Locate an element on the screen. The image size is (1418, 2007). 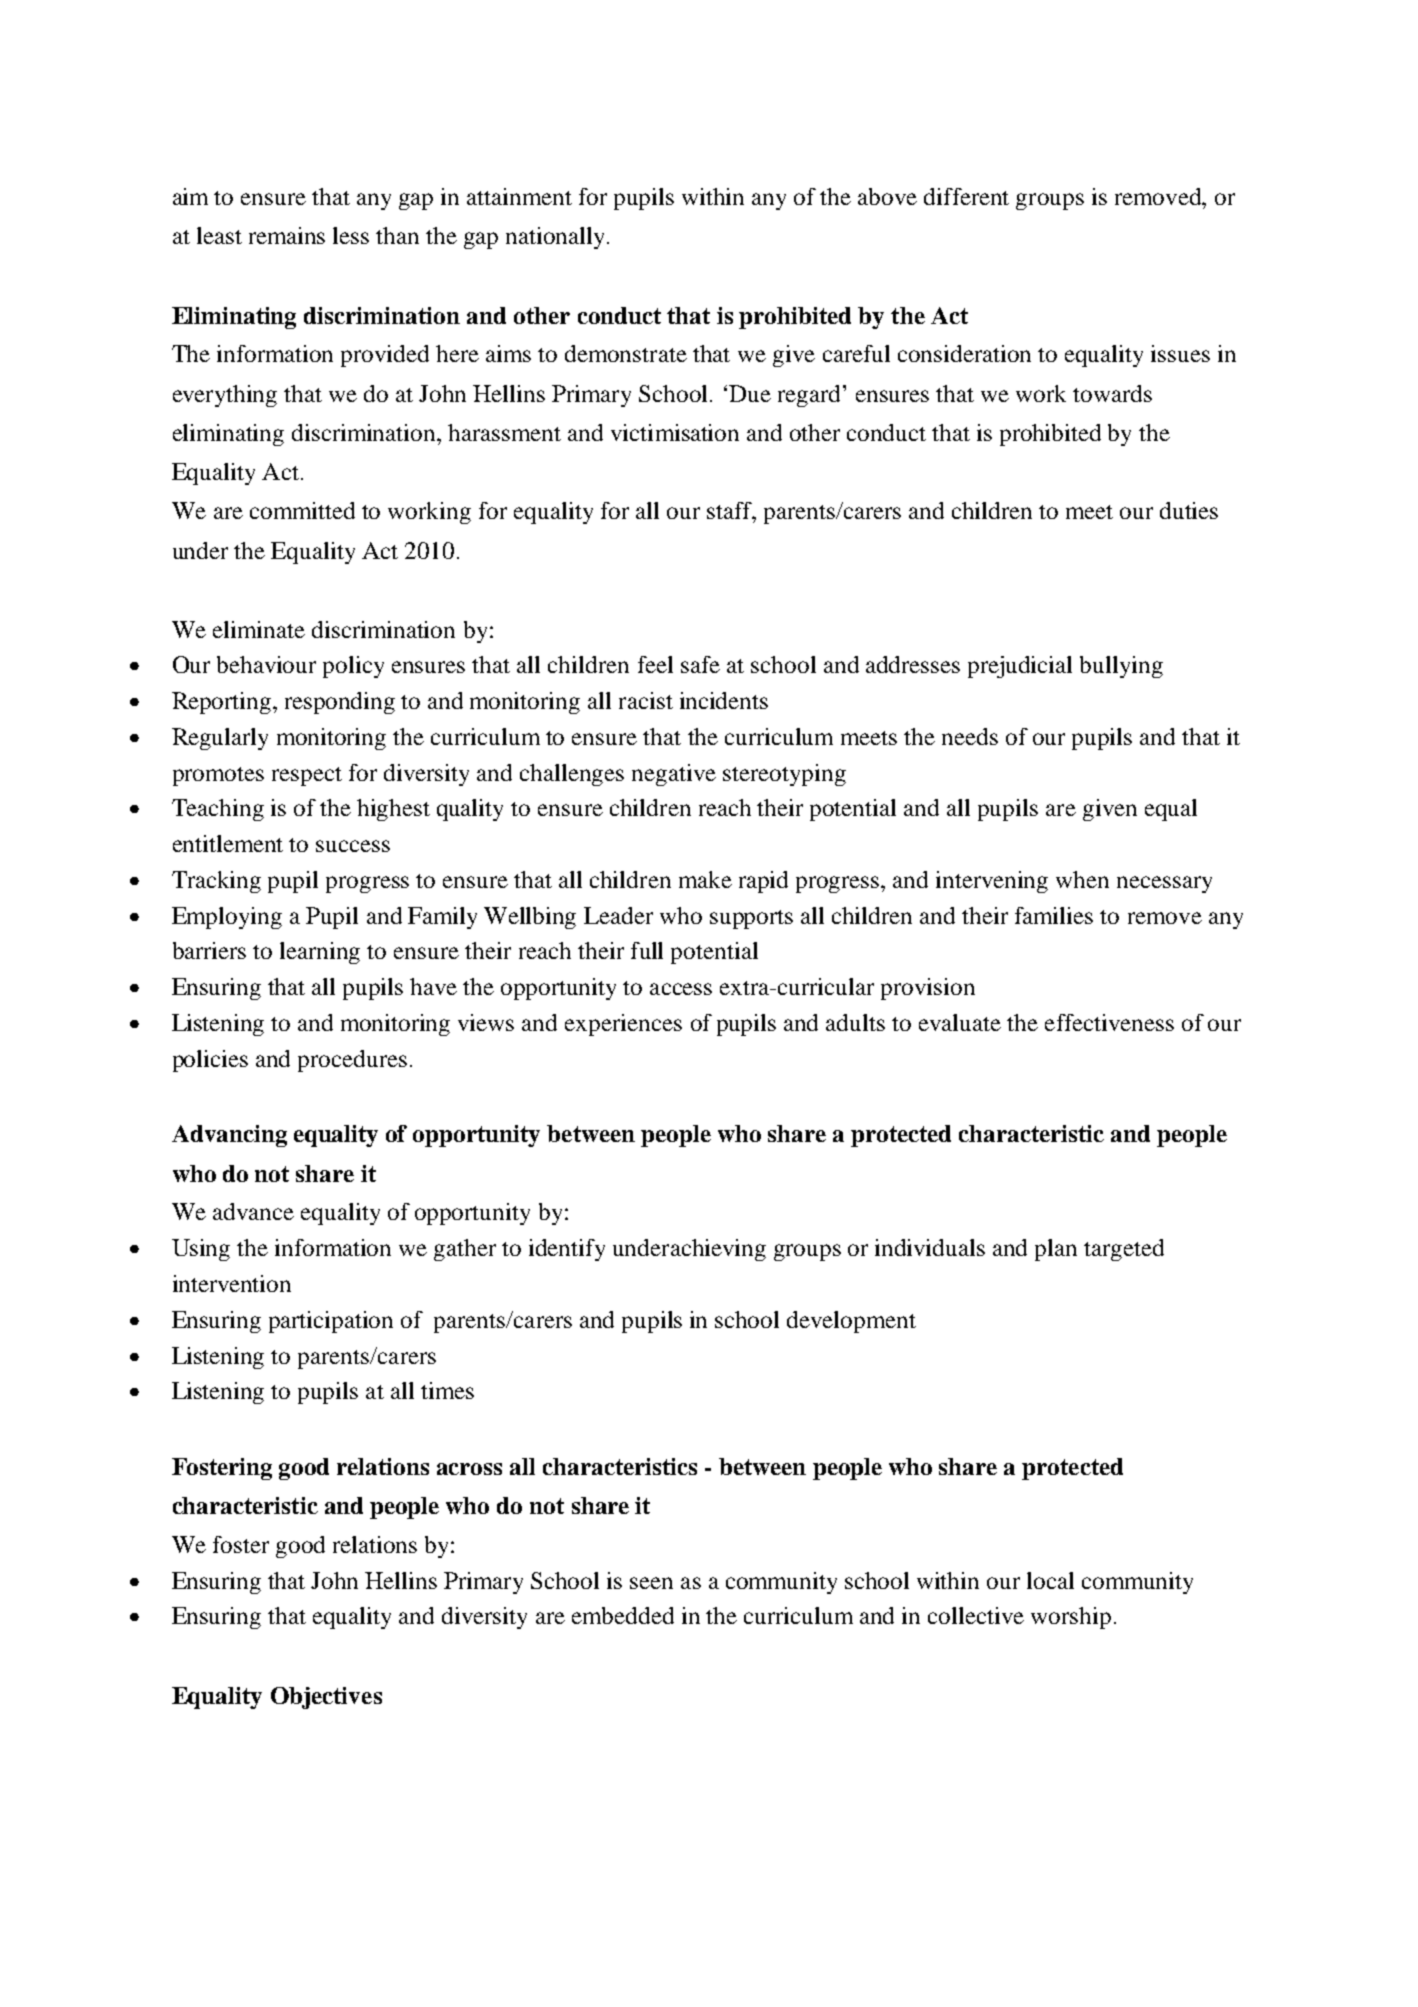
embedded is located at coordinates (623, 1615).
